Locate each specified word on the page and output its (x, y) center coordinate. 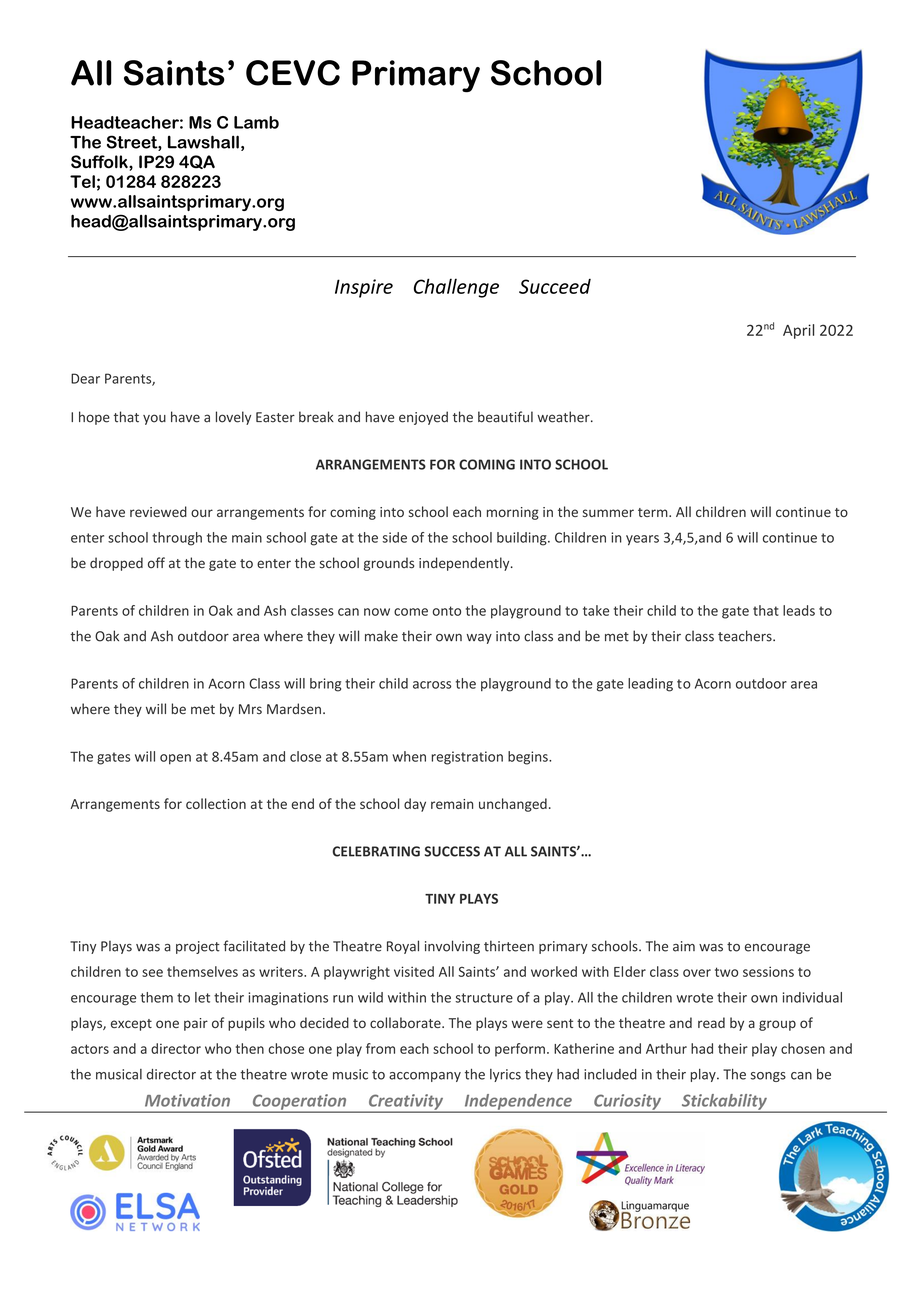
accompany (425, 1077)
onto (447, 611)
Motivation (187, 1100)
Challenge (456, 288)
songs (768, 1077)
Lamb (256, 122)
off (156, 563)
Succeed (555, 286)
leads (799, 610)
